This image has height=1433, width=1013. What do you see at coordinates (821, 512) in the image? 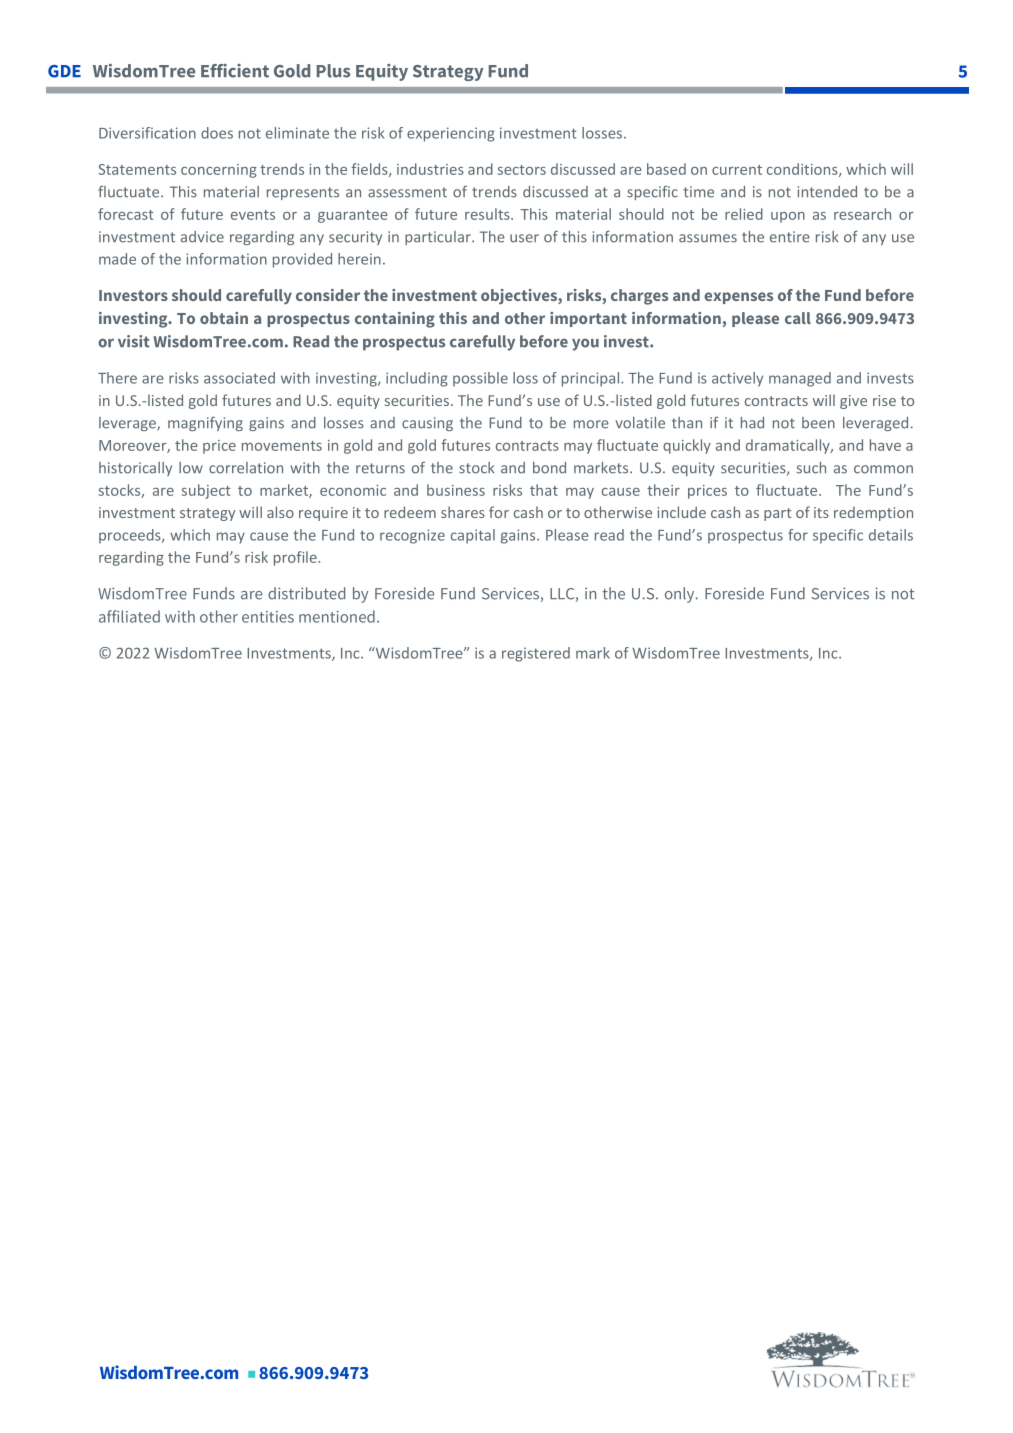
I see `its` at bounding box center [821, 512].
